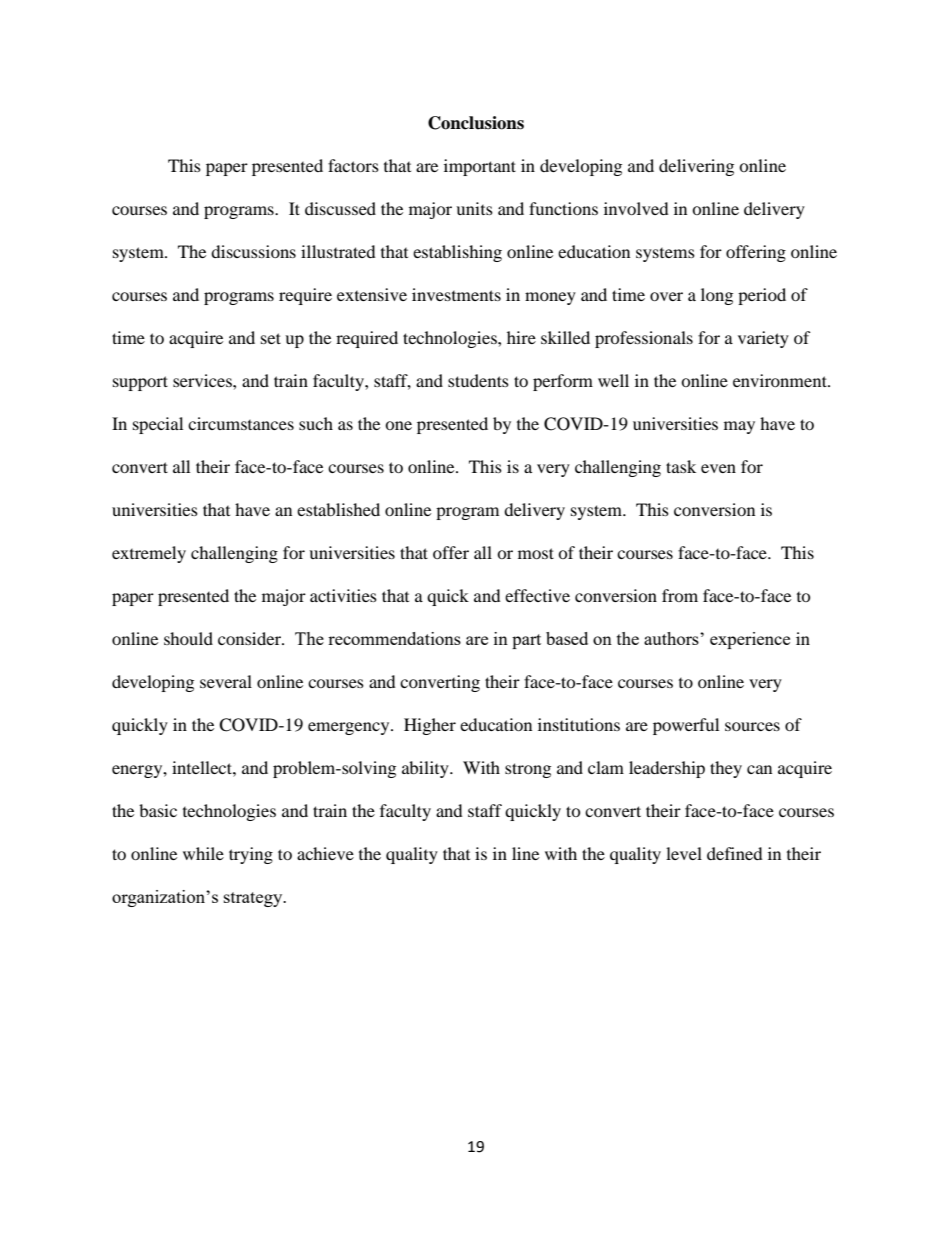  Describe the element at coordinates (717, 296) in the screenshot. I see `long` at that location.
